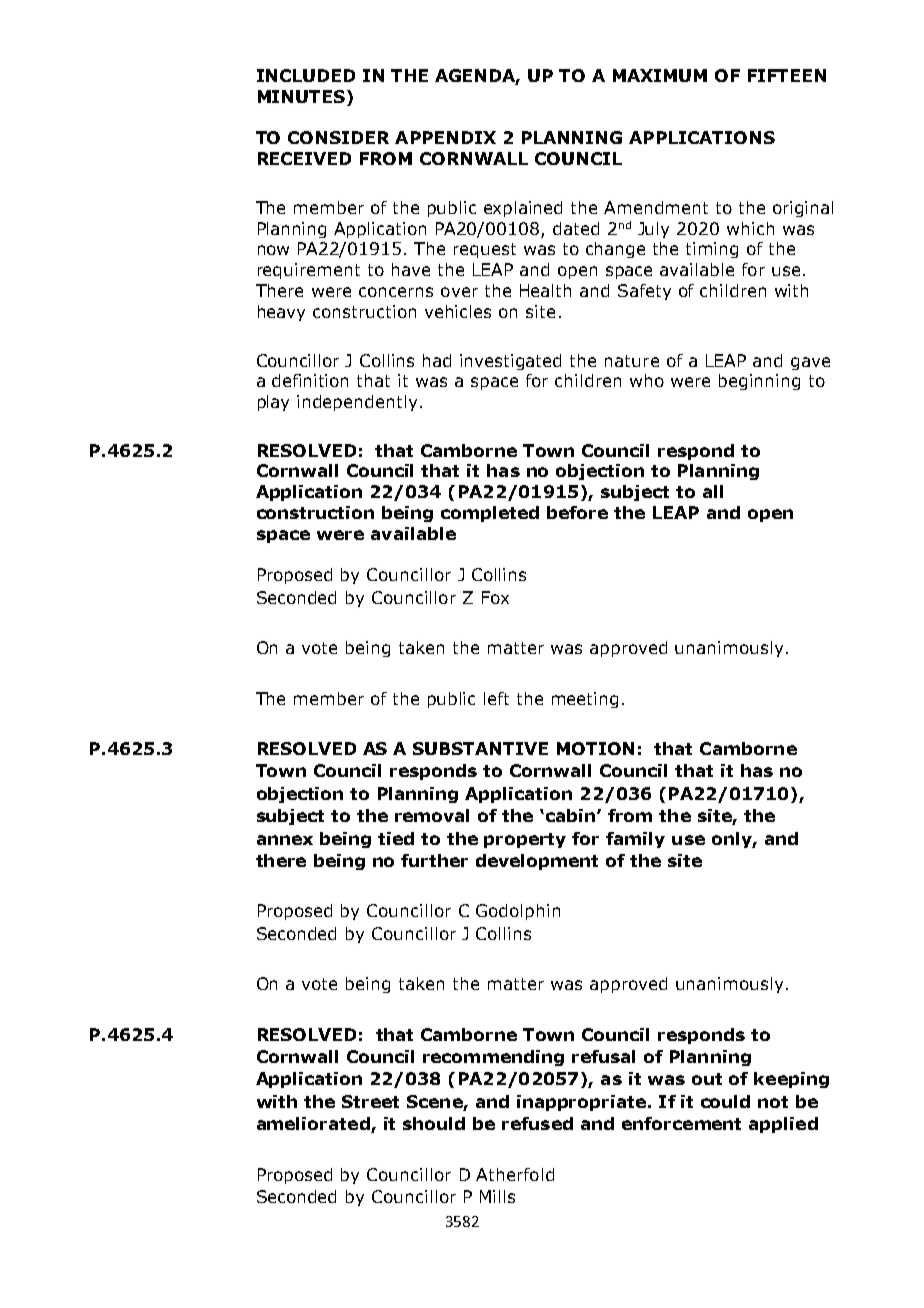  What do you see at coordinates (310, 380) in the screenshot?
I see `definition` at bounding box center [310, 380].
